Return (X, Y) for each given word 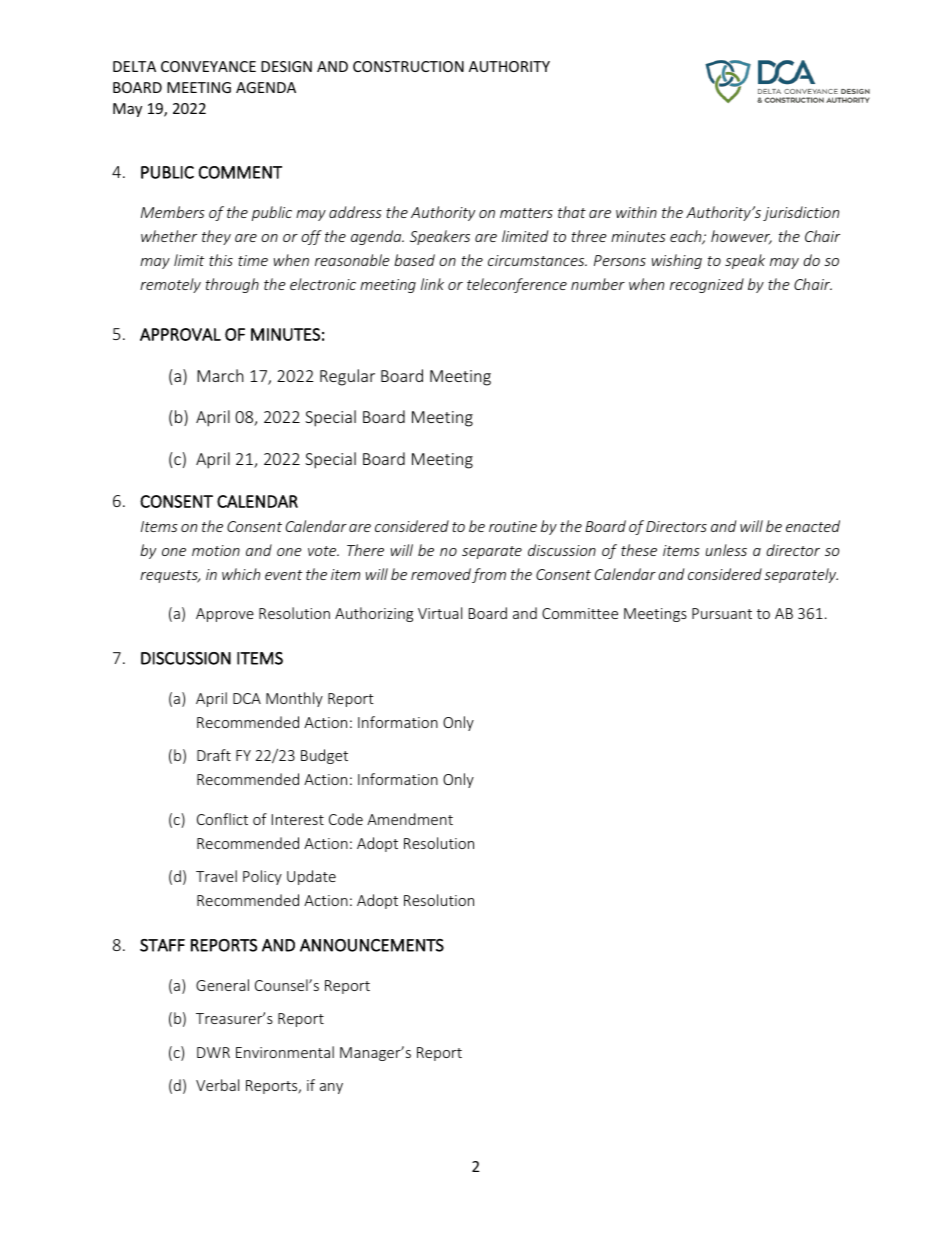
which (241, 574)
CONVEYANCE (208, 66)
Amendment (410, 819)
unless (726, 550)
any (331, 1088)
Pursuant (722, 613)
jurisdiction (801, 213)
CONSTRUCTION (408, 66)
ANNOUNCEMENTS (372, 945)
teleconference (517, 285)
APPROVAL (180, 334)
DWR (213, 1052)
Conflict (222, 819)
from (489, 575)
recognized (707, 285)
